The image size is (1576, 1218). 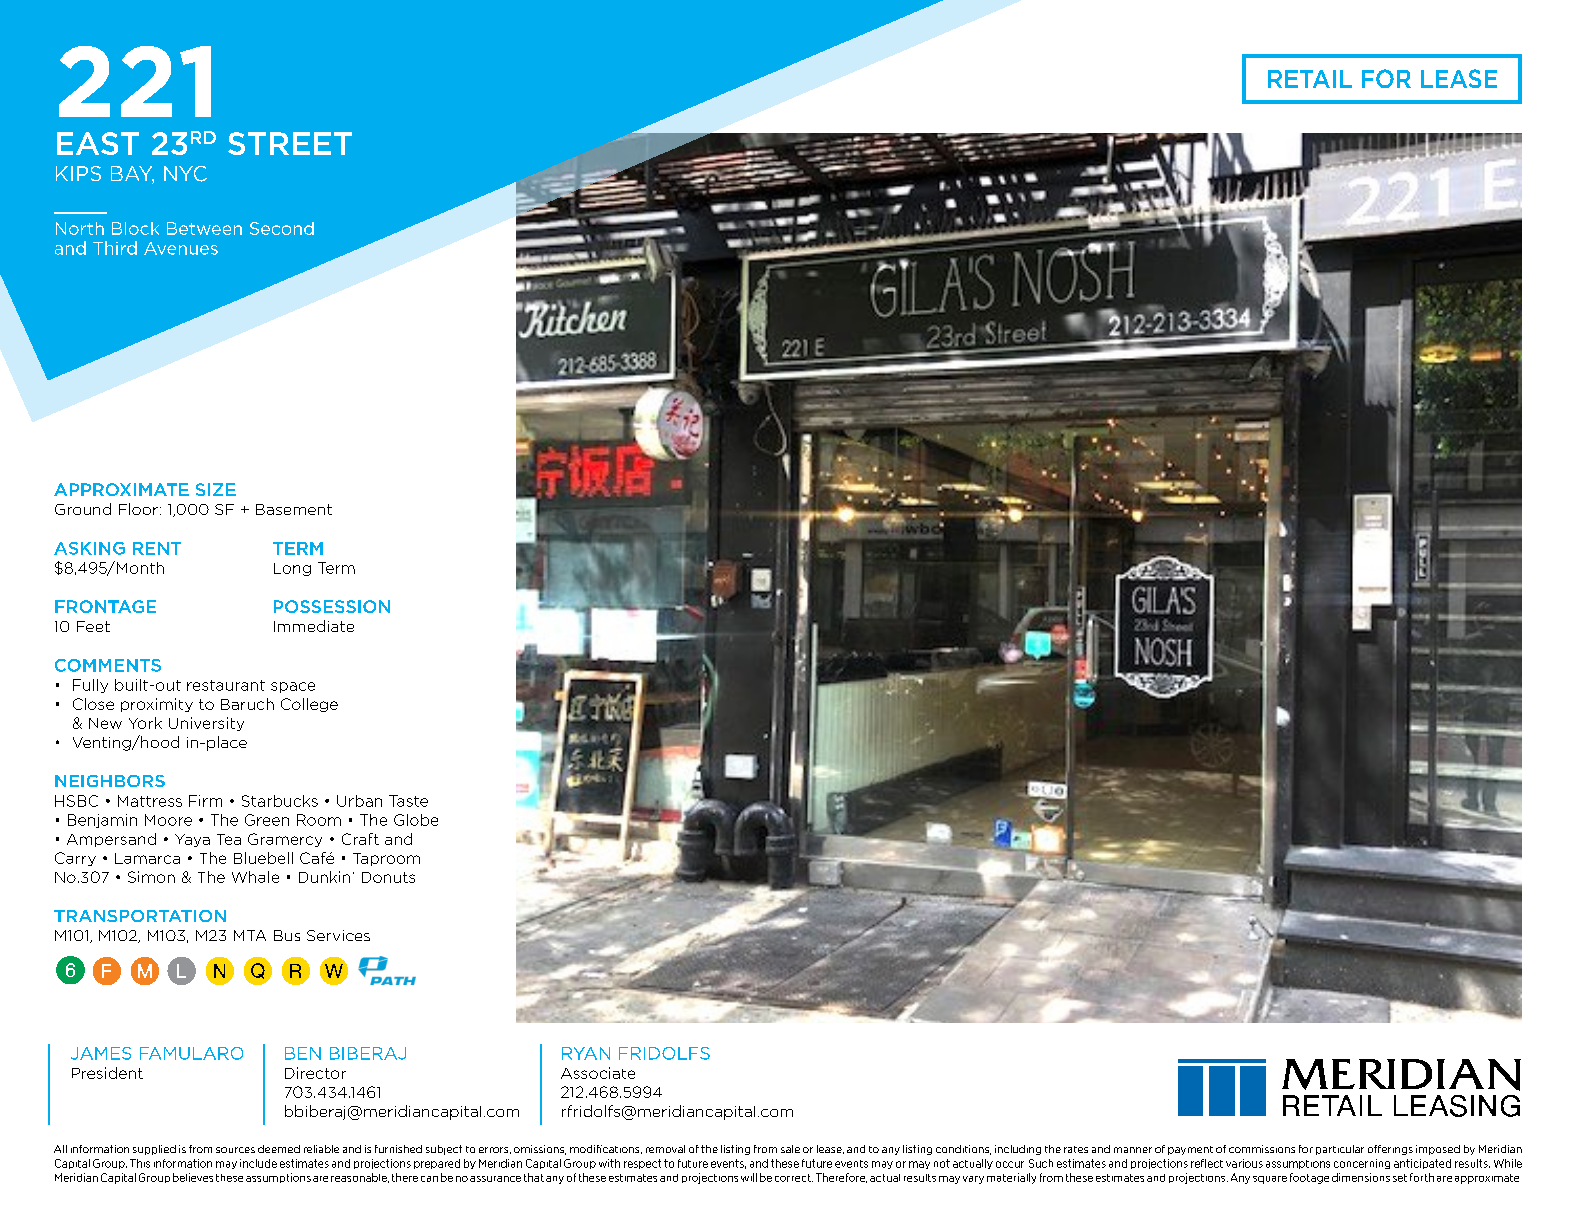 I want to click on RETAIL, so click(x=1310, y=79).
